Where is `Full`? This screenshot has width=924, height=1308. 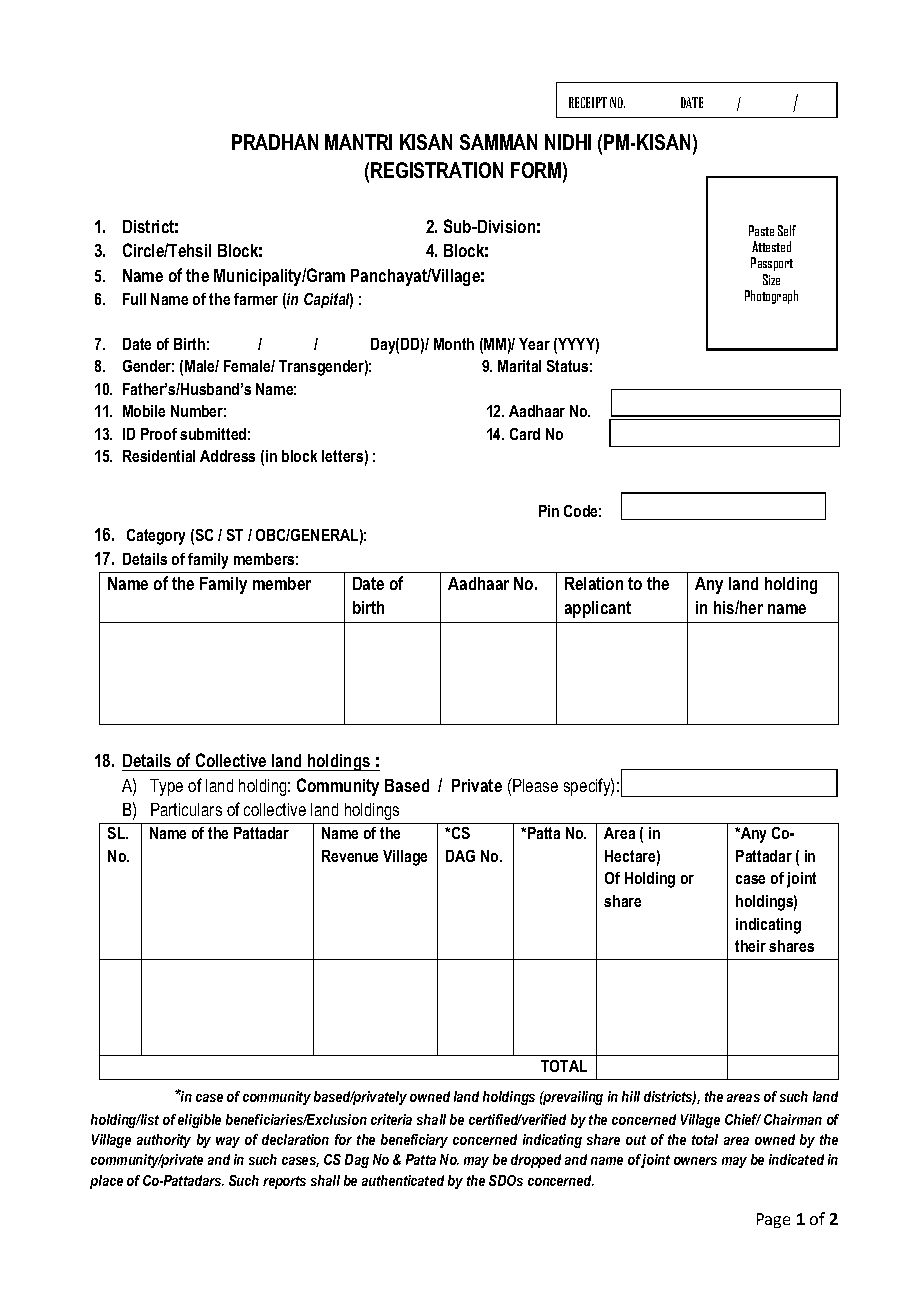 Full is located at coordinates (134, 299).
